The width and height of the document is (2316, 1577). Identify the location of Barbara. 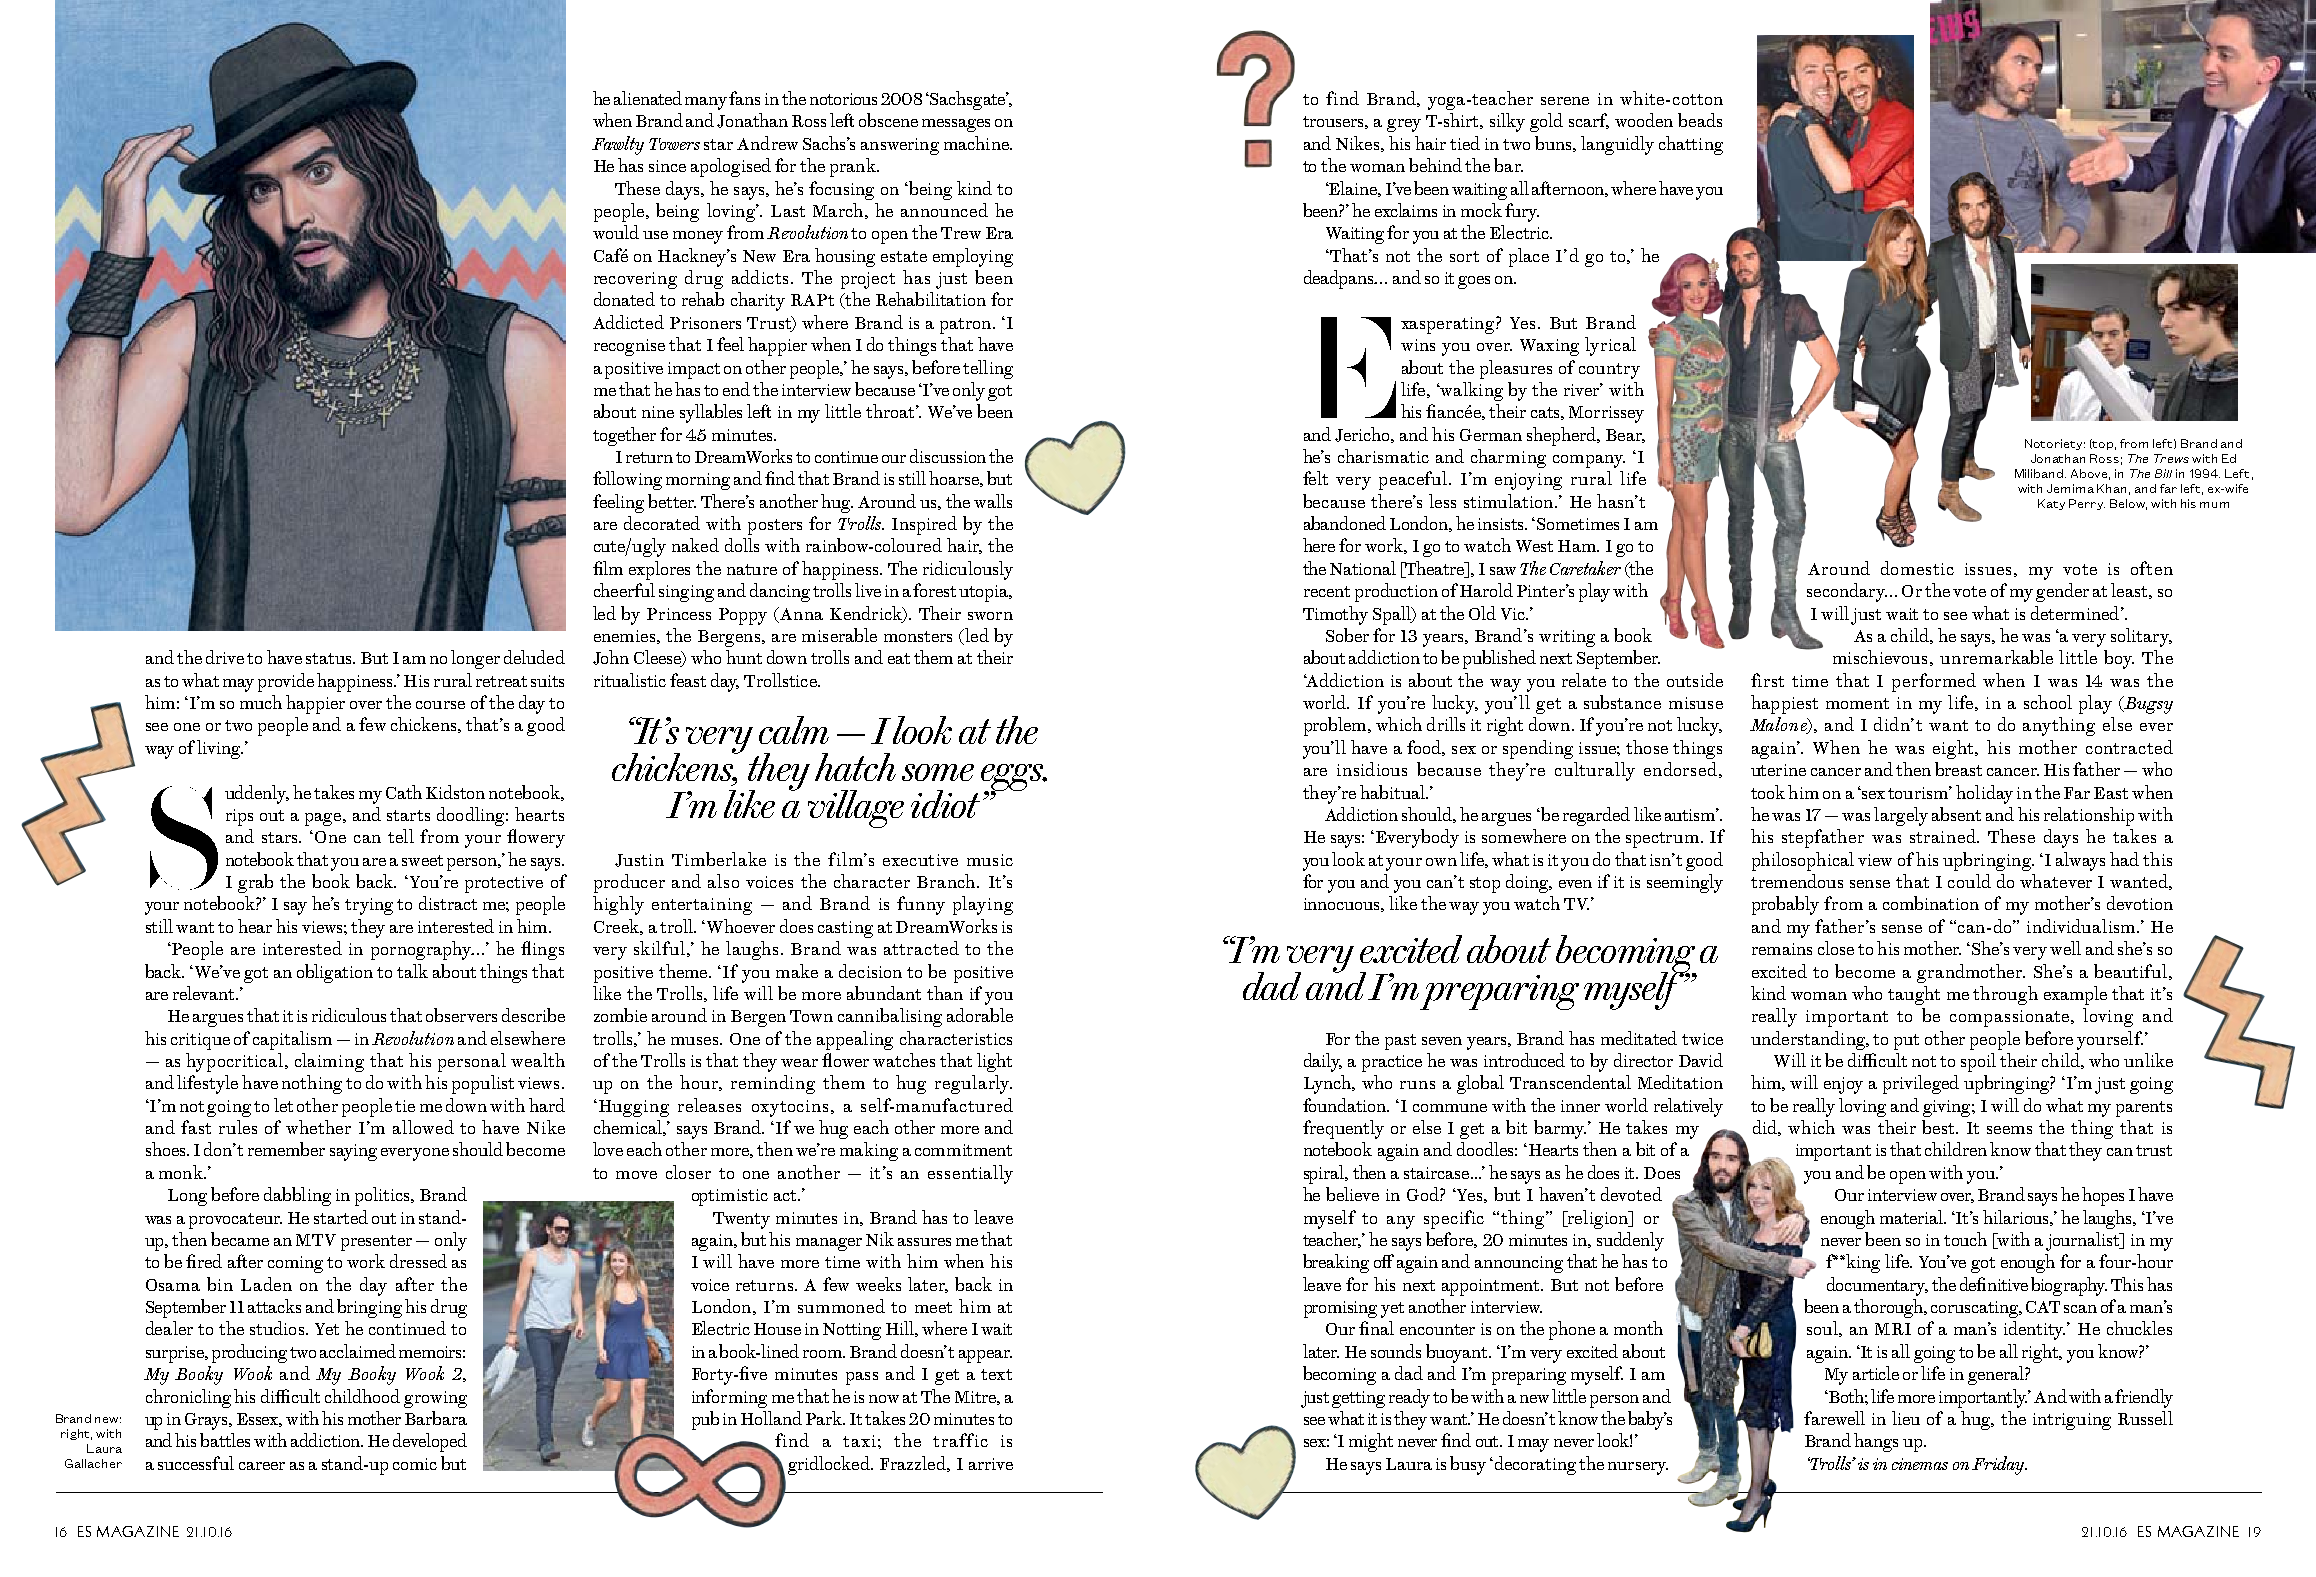
(436, 1418).
